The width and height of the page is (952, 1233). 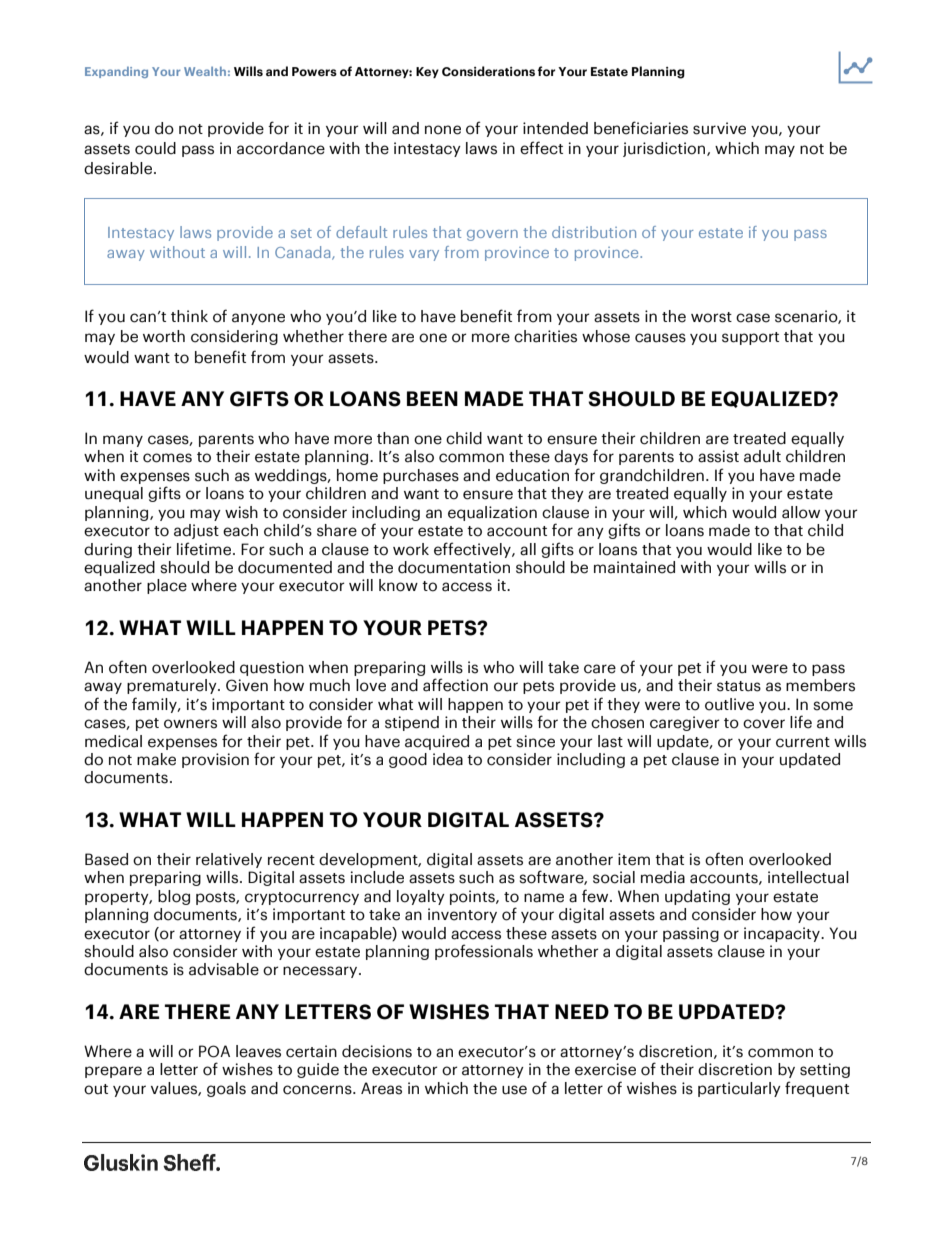 What do you see at coordinates (205, 71) in the page?
I see `Wealth` at bounding box center [205, 71].
